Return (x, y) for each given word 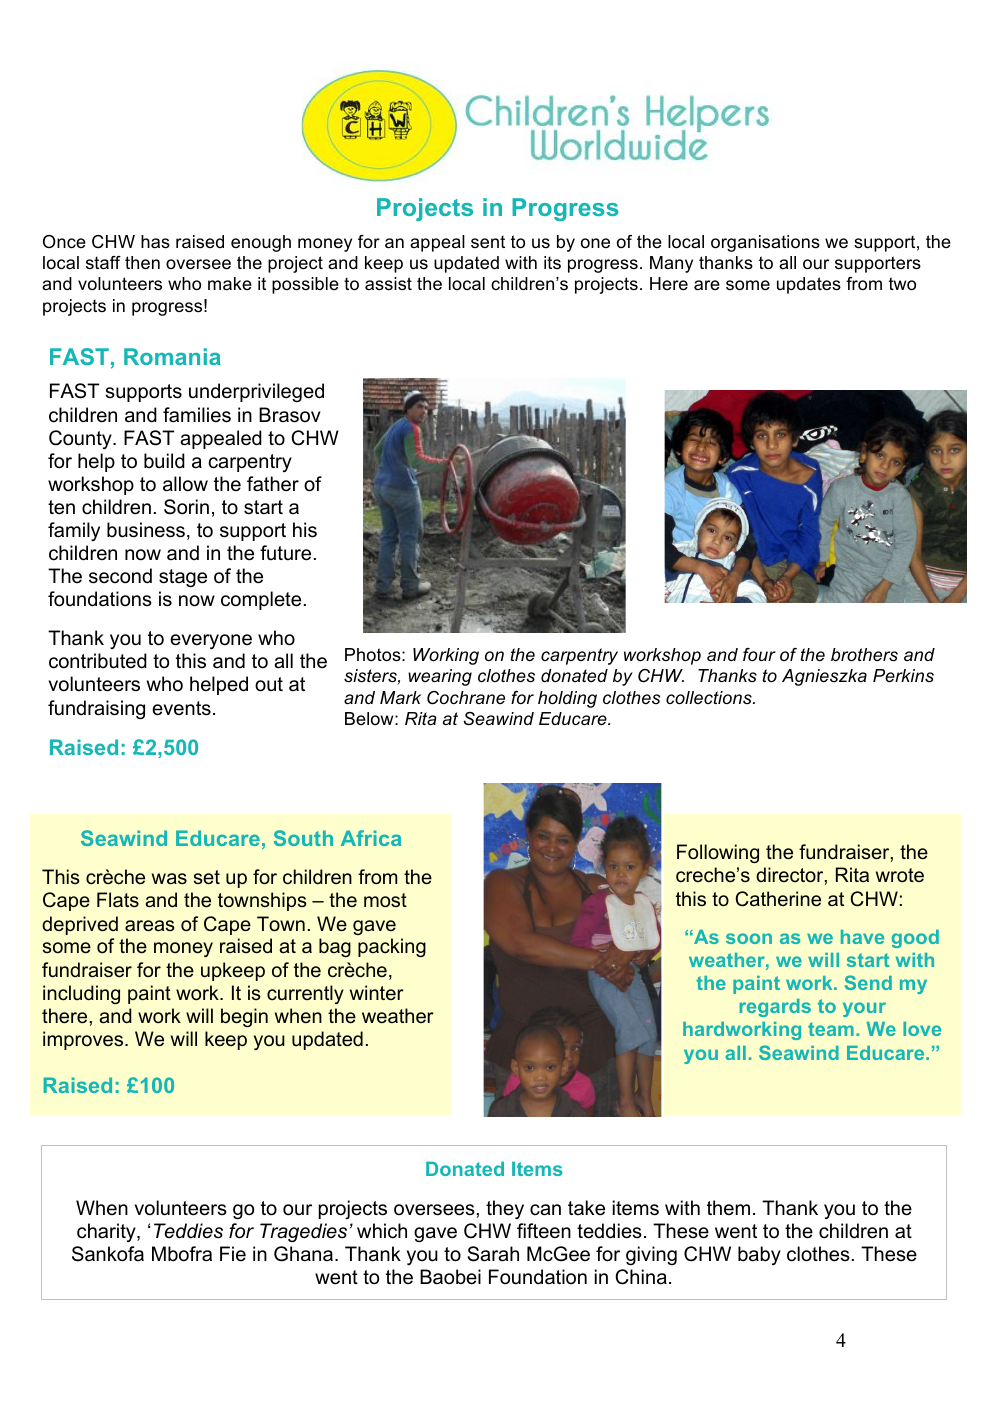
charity (107, 1232)
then (142, 263)
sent (488, 242)
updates (809, 285)
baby (759, 1255)
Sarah (493, 1254)
